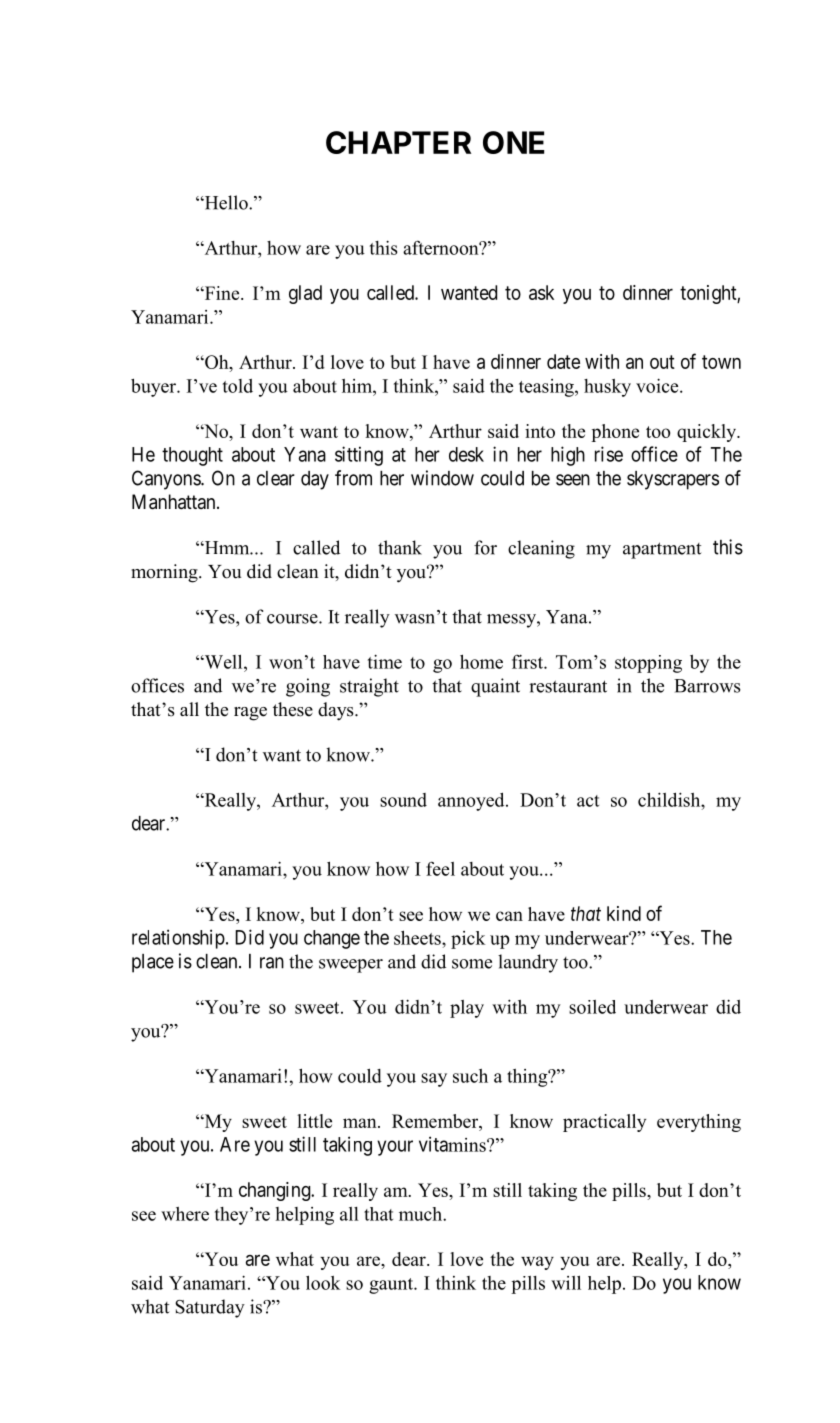 The height and width of the screenshot is (1423, 840). What do you see at coordinates (398, 142) in the screenshot?
I see `CHAPTER` at bounding box center [398, 142].
